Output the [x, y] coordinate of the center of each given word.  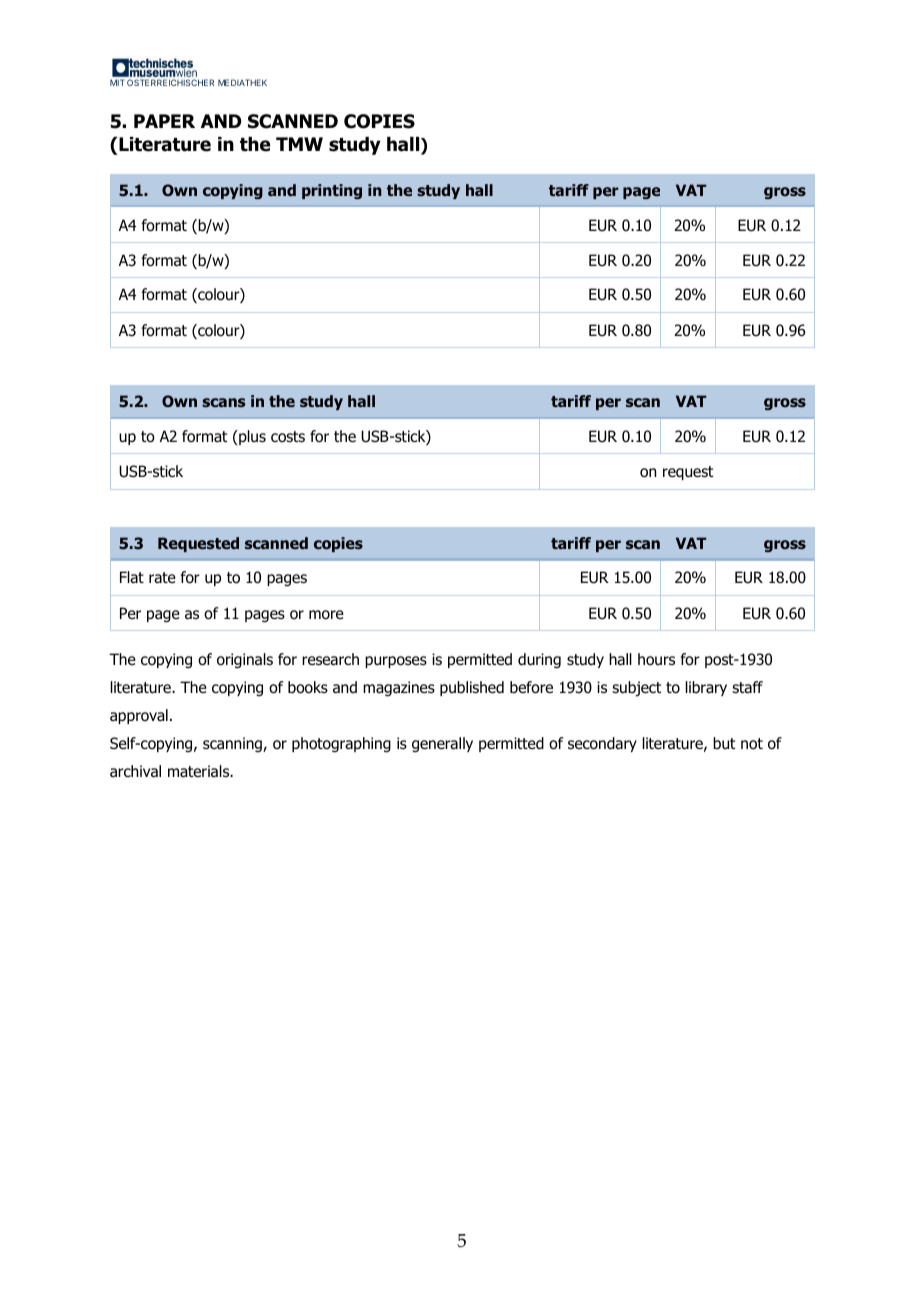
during [539, 661]
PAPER [164, 121]
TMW [299, 144]
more [326, 615]
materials [200, 771]
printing [332, 191]
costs [288, 437]
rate [162, 578]
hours [656, 659]
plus [251, 437]
